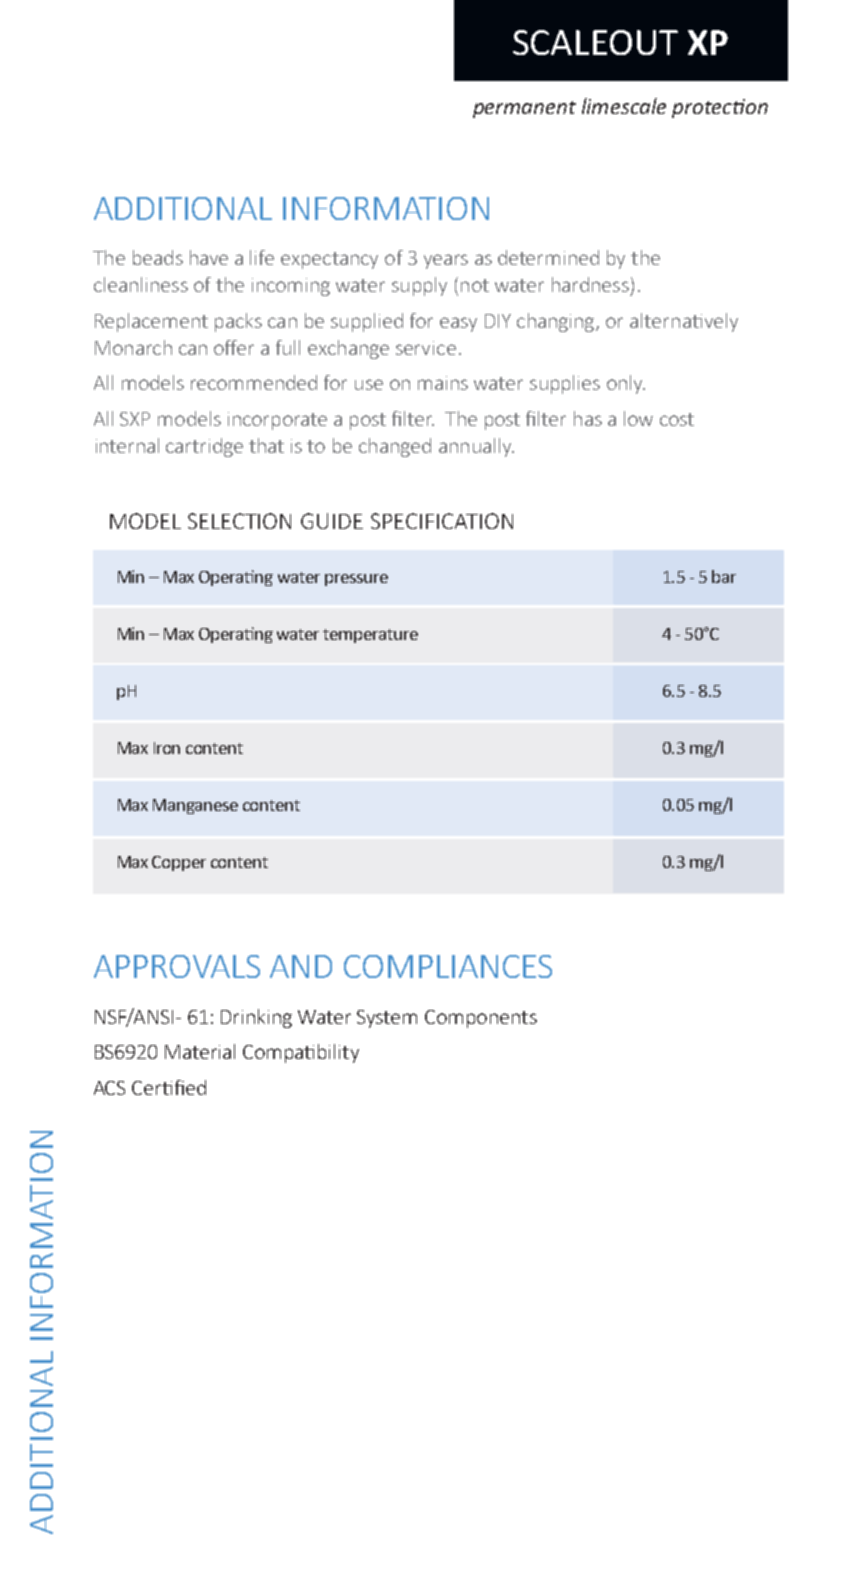 The image size is (862, 1592). Describe the element at coordinates (239, 521) in the screenshot. I see `SELECTION` at that location.
